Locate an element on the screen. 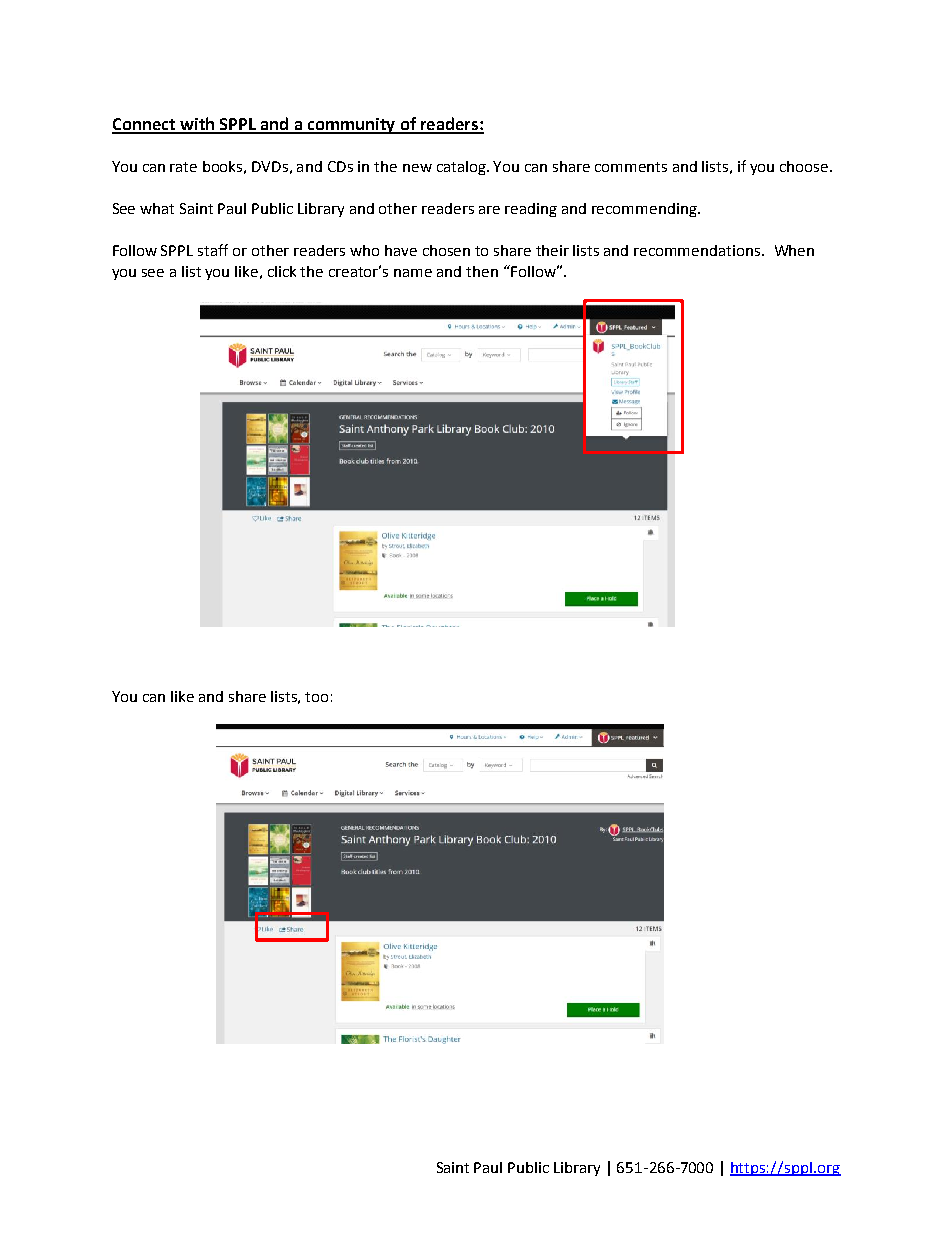 The image size is (952, 1233). then is located at coordinates (482, 271).
